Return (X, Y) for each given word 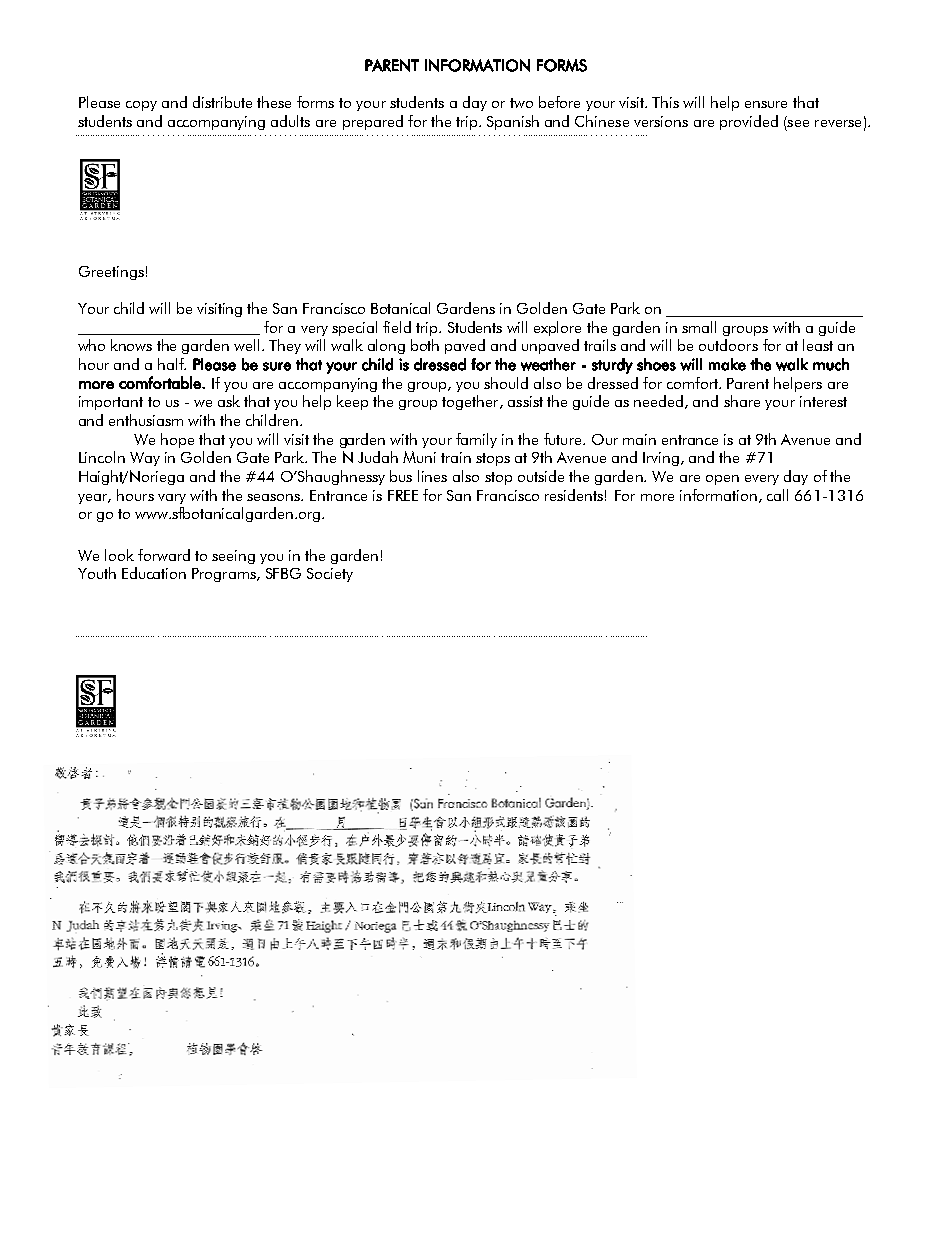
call (777, 495)
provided (749, 122)
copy (141, 106)
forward (164, 555)
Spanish (513, 122)
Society (330, 575)
